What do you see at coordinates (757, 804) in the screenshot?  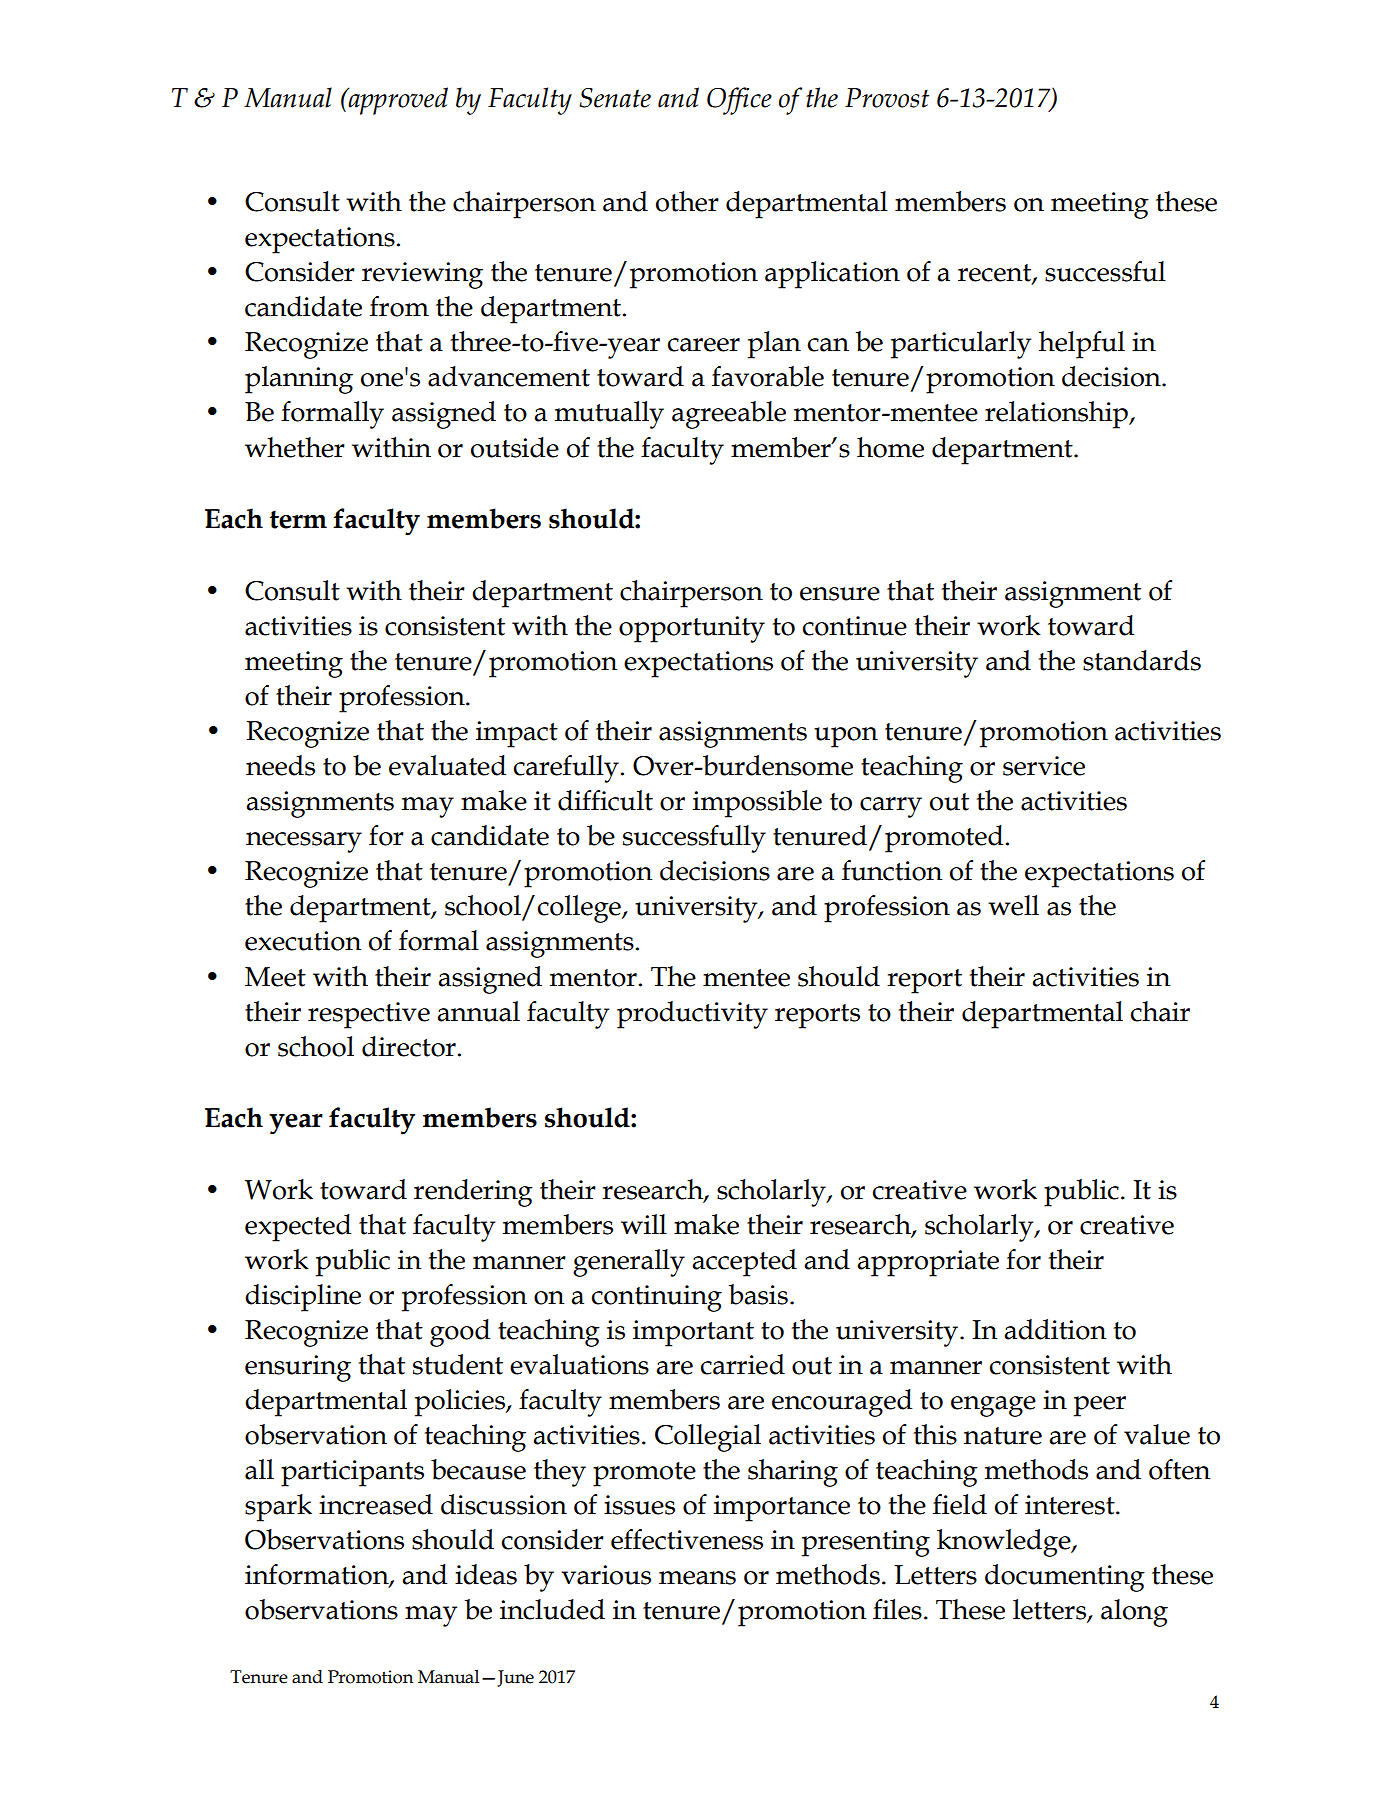 I see `impossible` at bounding box center [757, 804].
